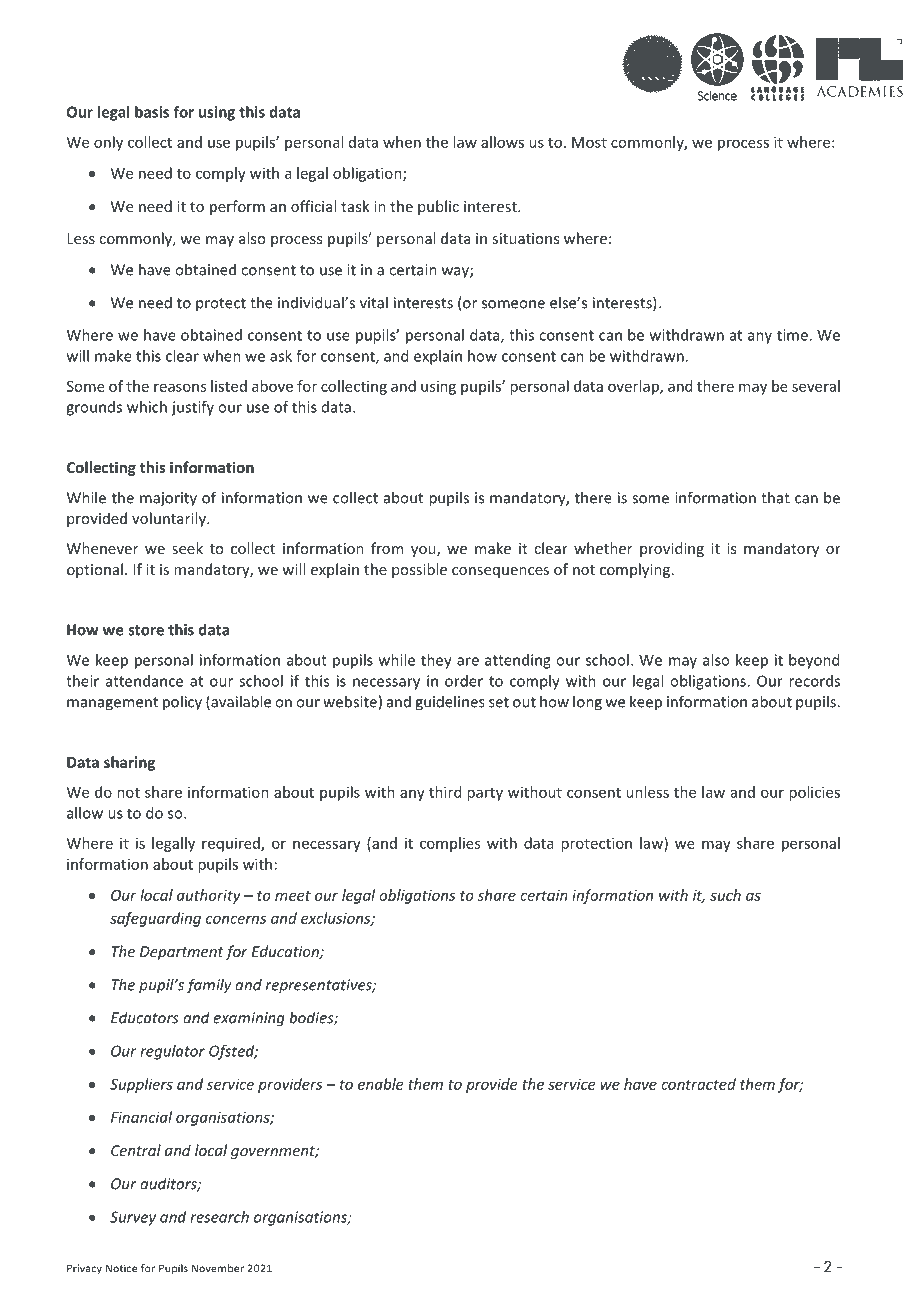 The height and width of the screenshot is (1308, 924). Describe the element at coordinates (450, 703) in the screenshot. I see `guidelines` at that location.
